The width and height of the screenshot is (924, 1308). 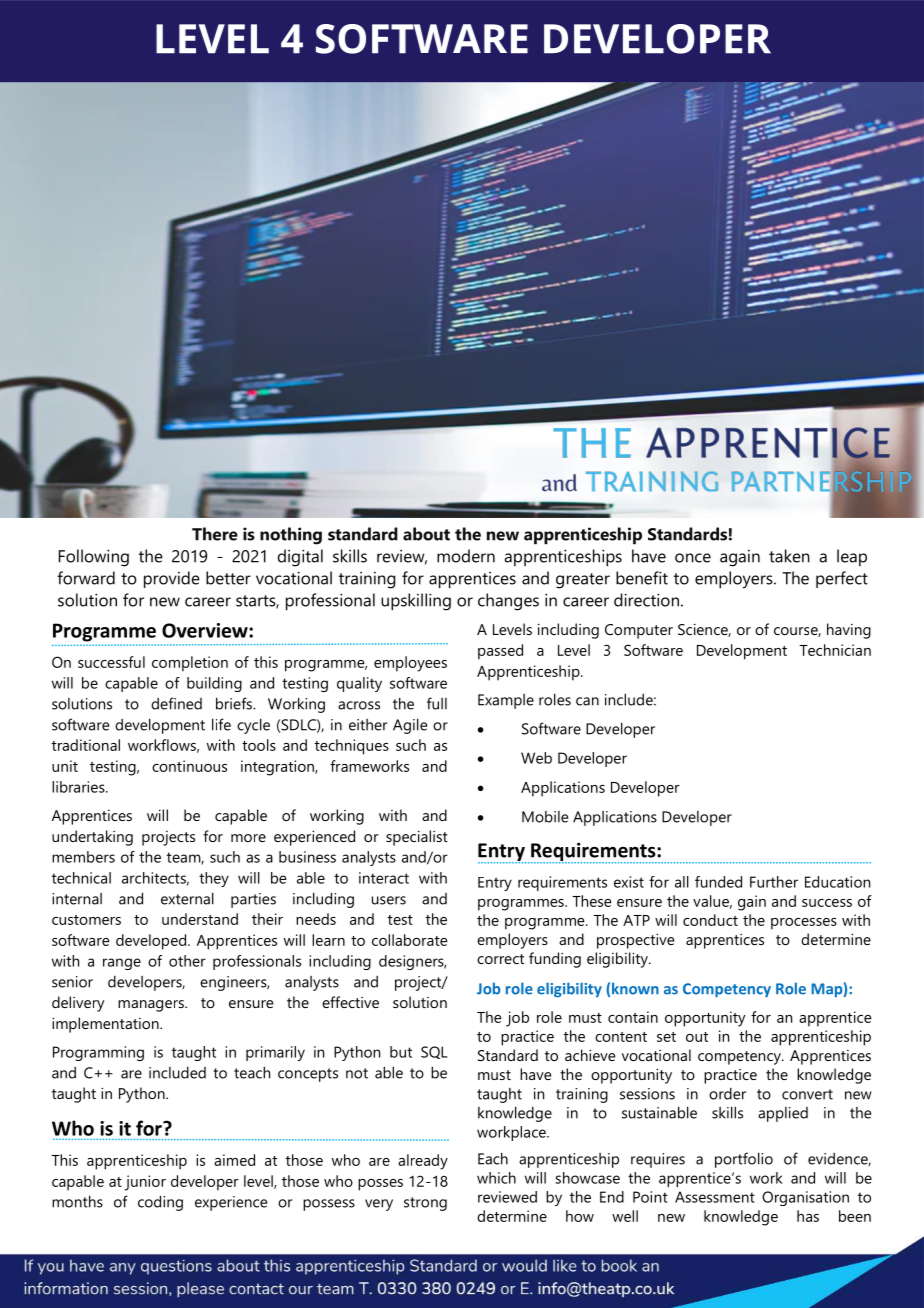 What do you see at coordinates (106, 1025) in the screenshot?
I see `implementation` at bounding box center [106, 1025].
